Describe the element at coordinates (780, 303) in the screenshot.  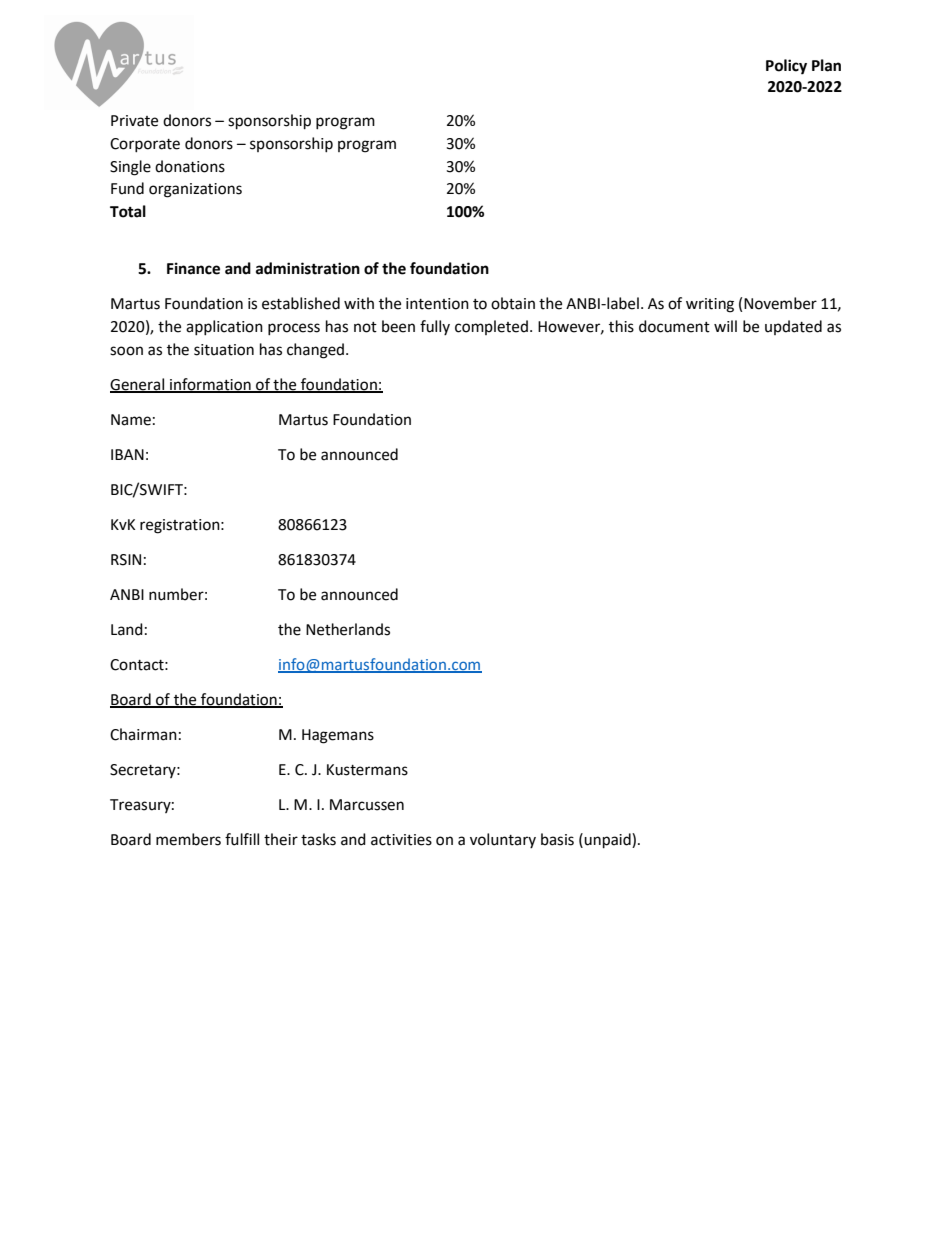
I see `November` at that location.
